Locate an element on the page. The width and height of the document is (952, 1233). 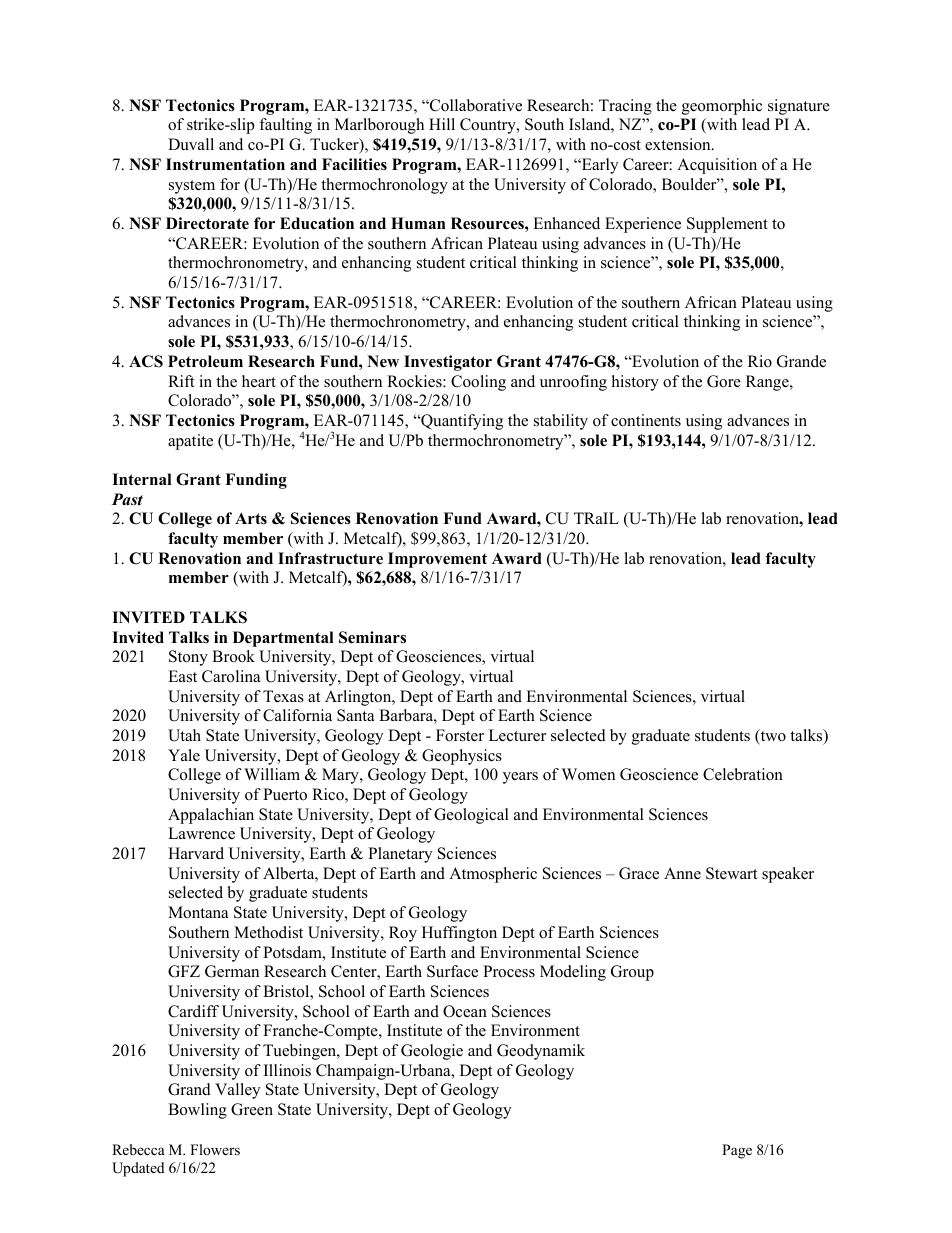
Celebration is located at coordinates (743, 774).
